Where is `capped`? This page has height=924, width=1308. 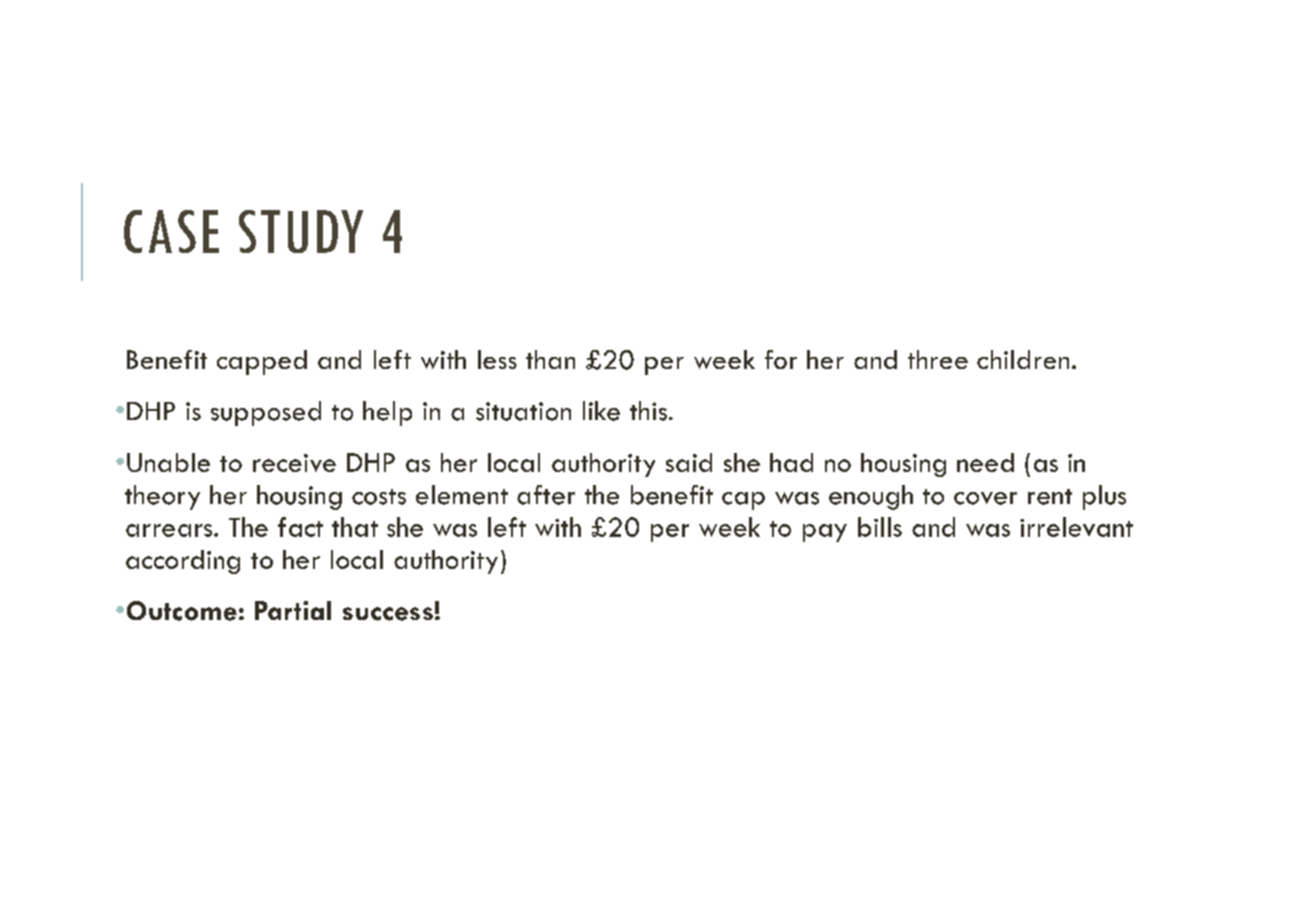
capped is located at coordinates (262, 362).
